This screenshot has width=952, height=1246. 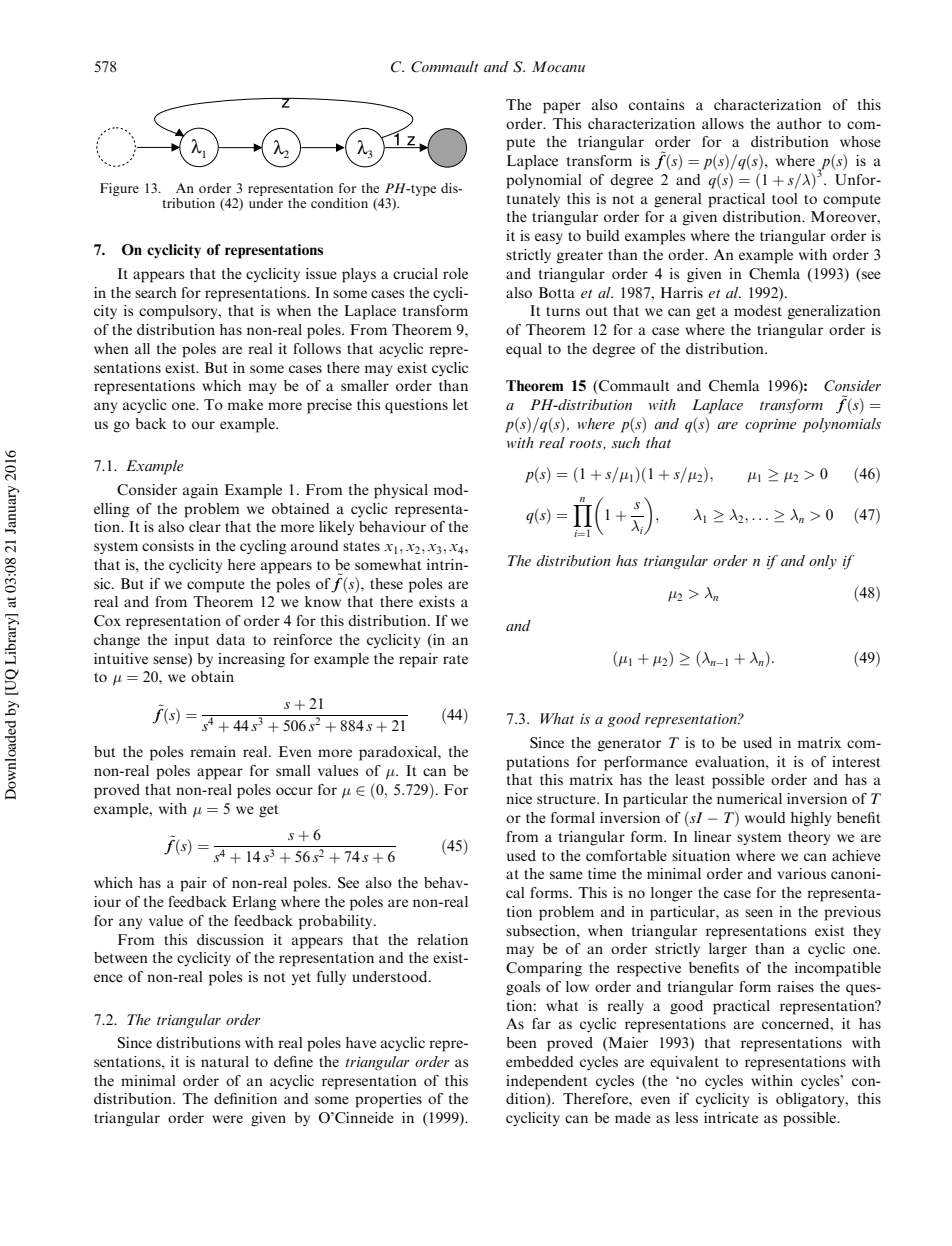 What do you see at coordinates (519, 798) in the screenshot?
I see `nice` at bounding box center [519, 798].
